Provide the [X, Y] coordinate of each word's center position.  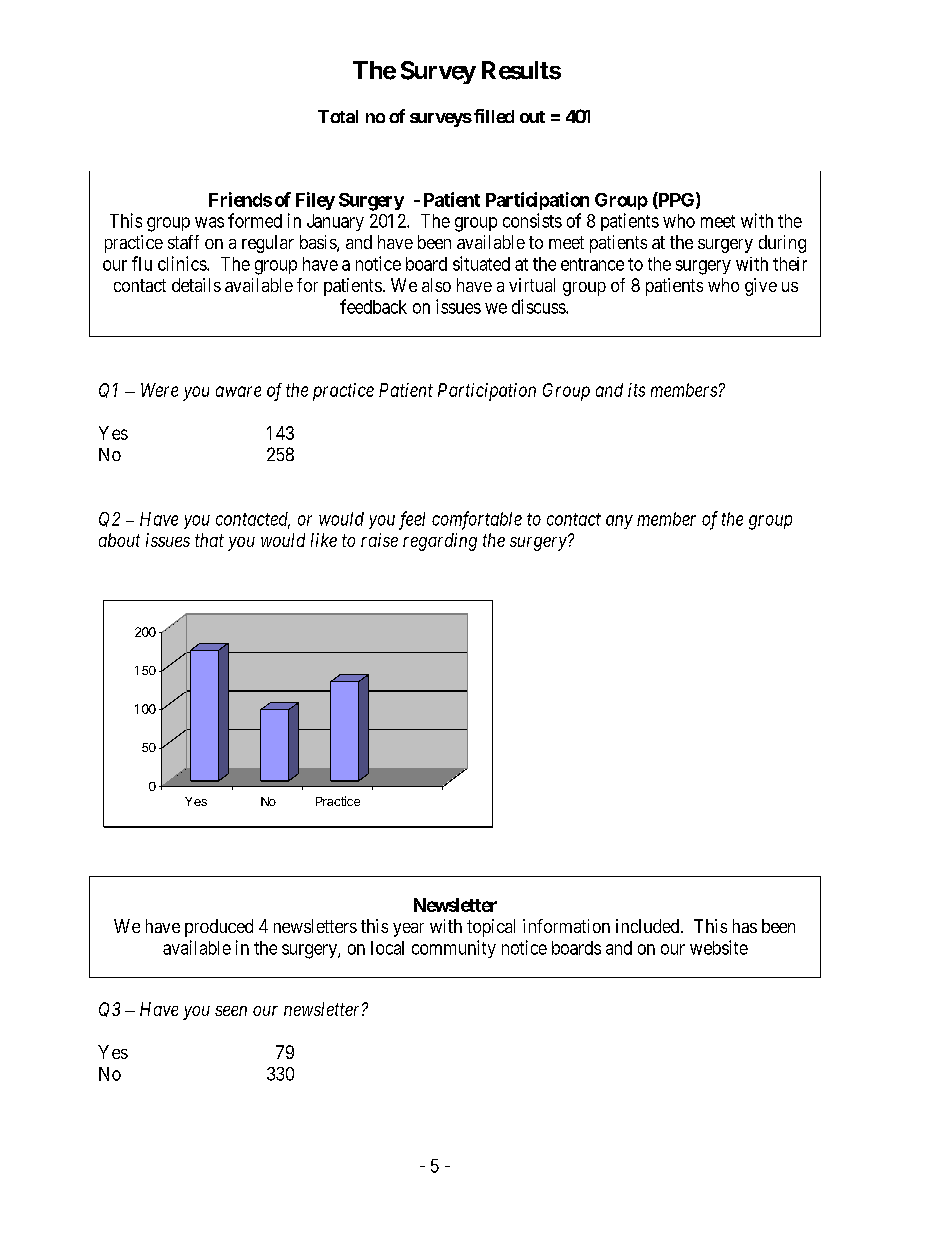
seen [231, 1011]
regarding [440, 542]
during [782, 244]
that [209, 540]
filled [494, 116]
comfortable [477, 520]
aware [238, 391]
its [636, 390]
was [209, 222]
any [619, 522]
